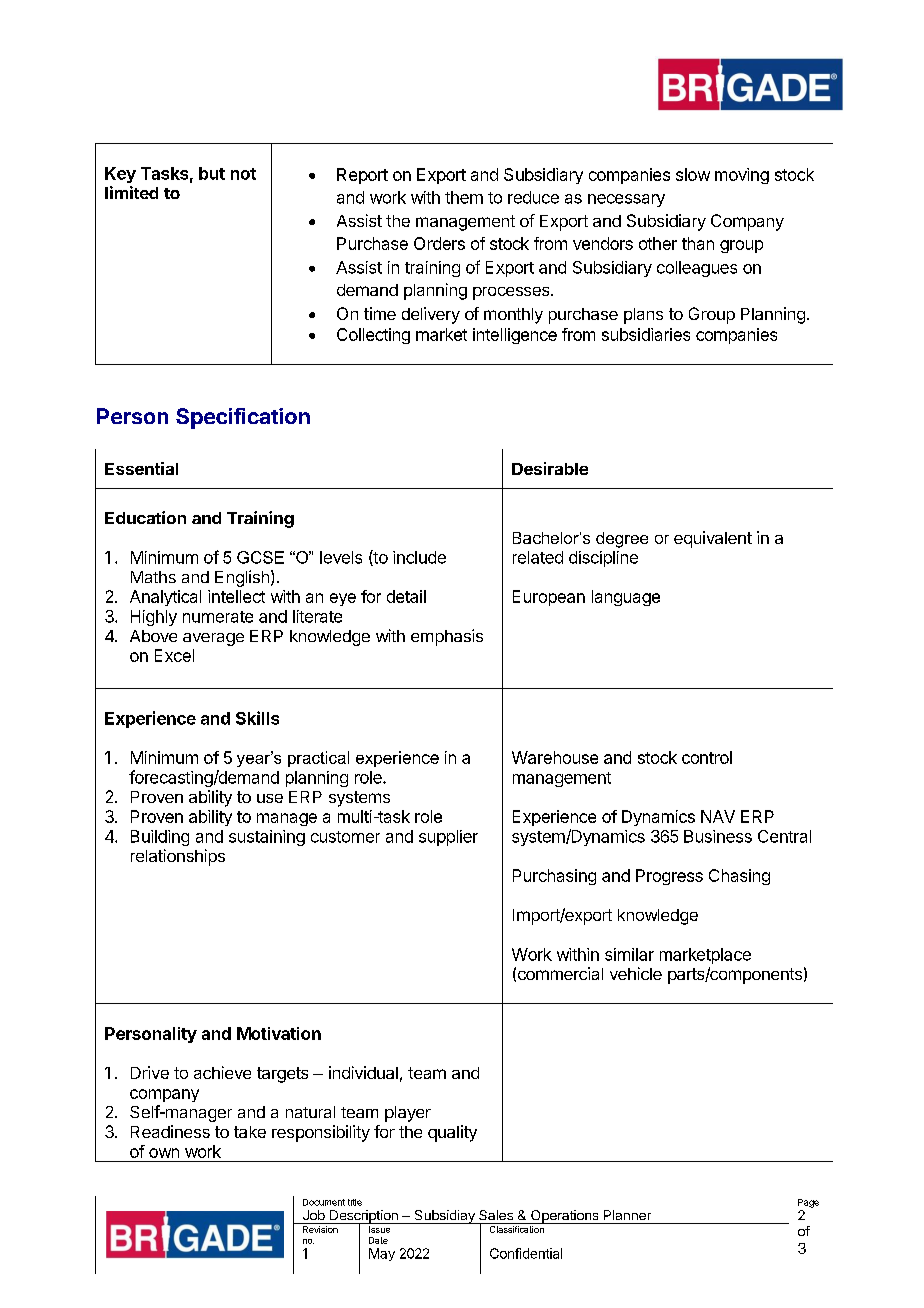 The image size is (924, 1308). I want to click on Motivation, so click(279, 1033).
